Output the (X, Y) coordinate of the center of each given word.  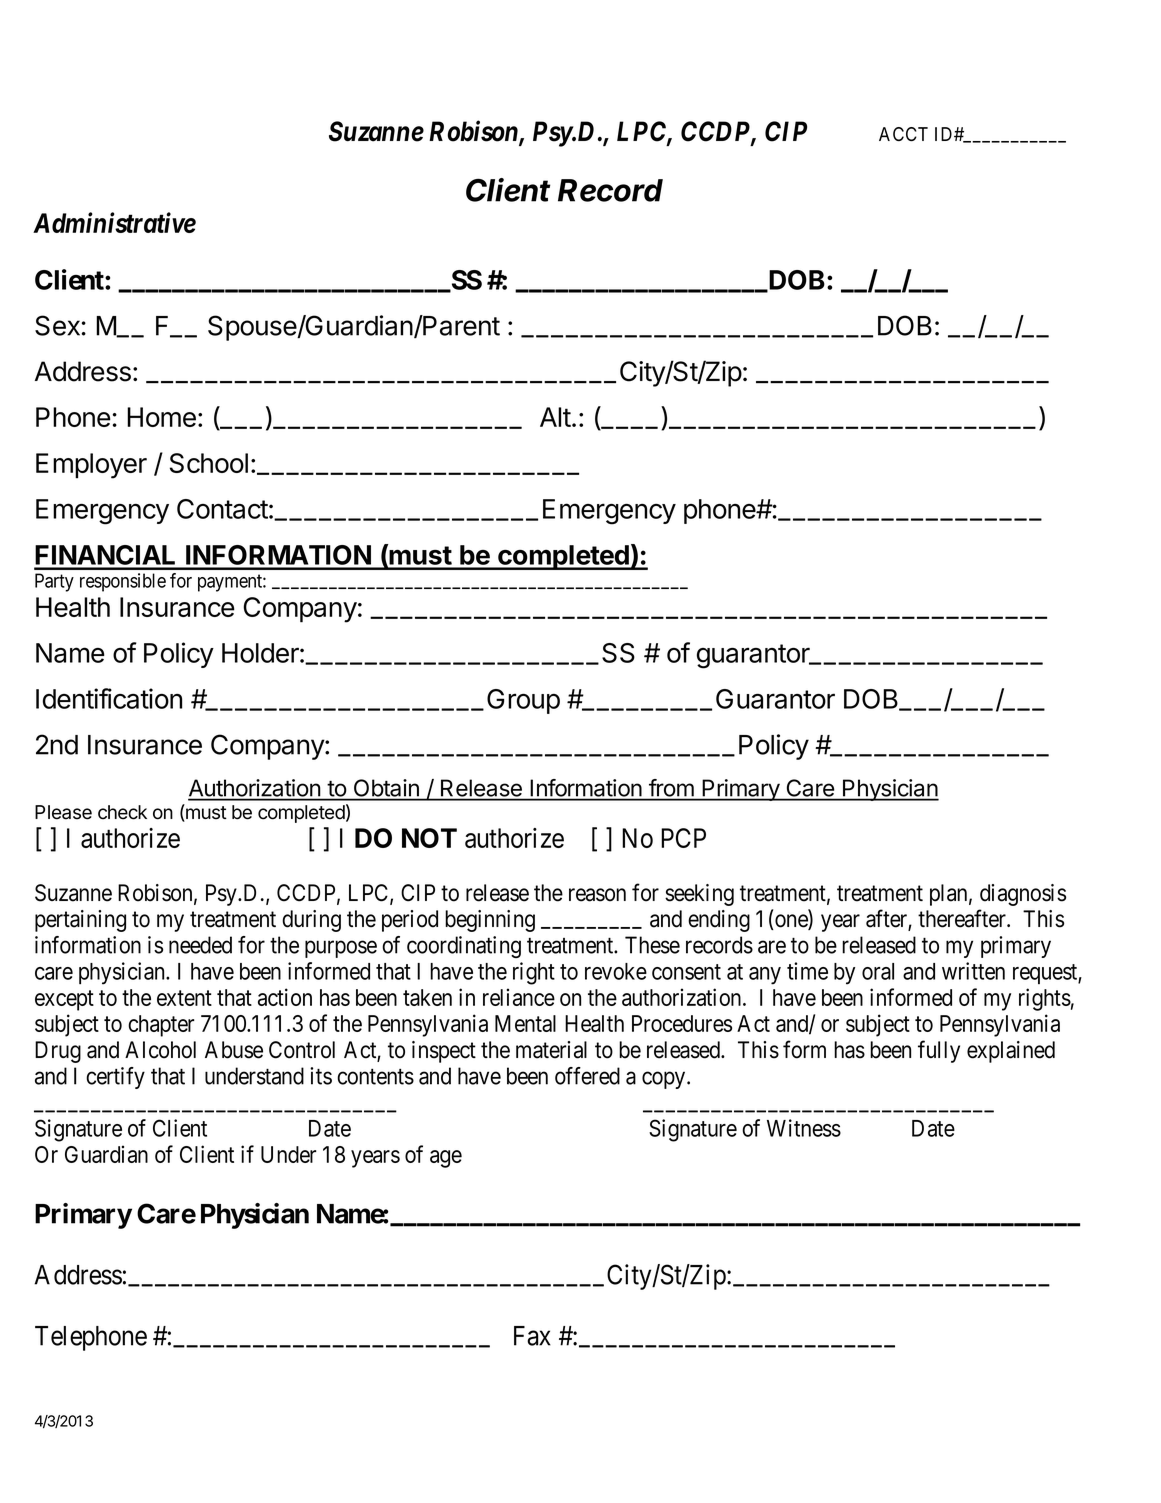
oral (878, 971)
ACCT (903, 134)
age (446, 1159)
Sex (57, 325)
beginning (490, 921)
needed (200, 945)
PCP (683, 838)
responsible (123, 582)
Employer (91, 466)
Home (161, 417)
